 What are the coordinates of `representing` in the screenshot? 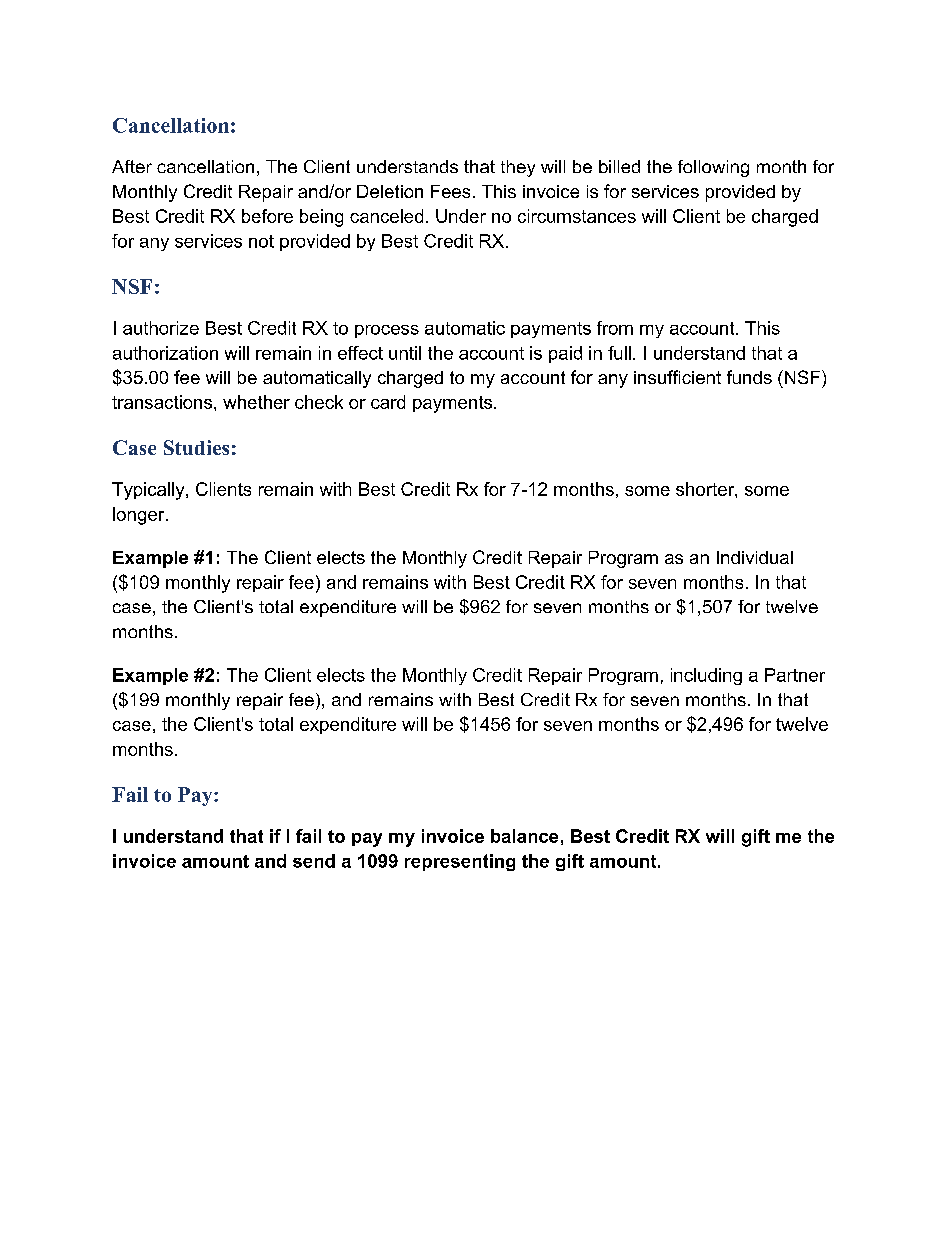 It's located at (460, 862).
